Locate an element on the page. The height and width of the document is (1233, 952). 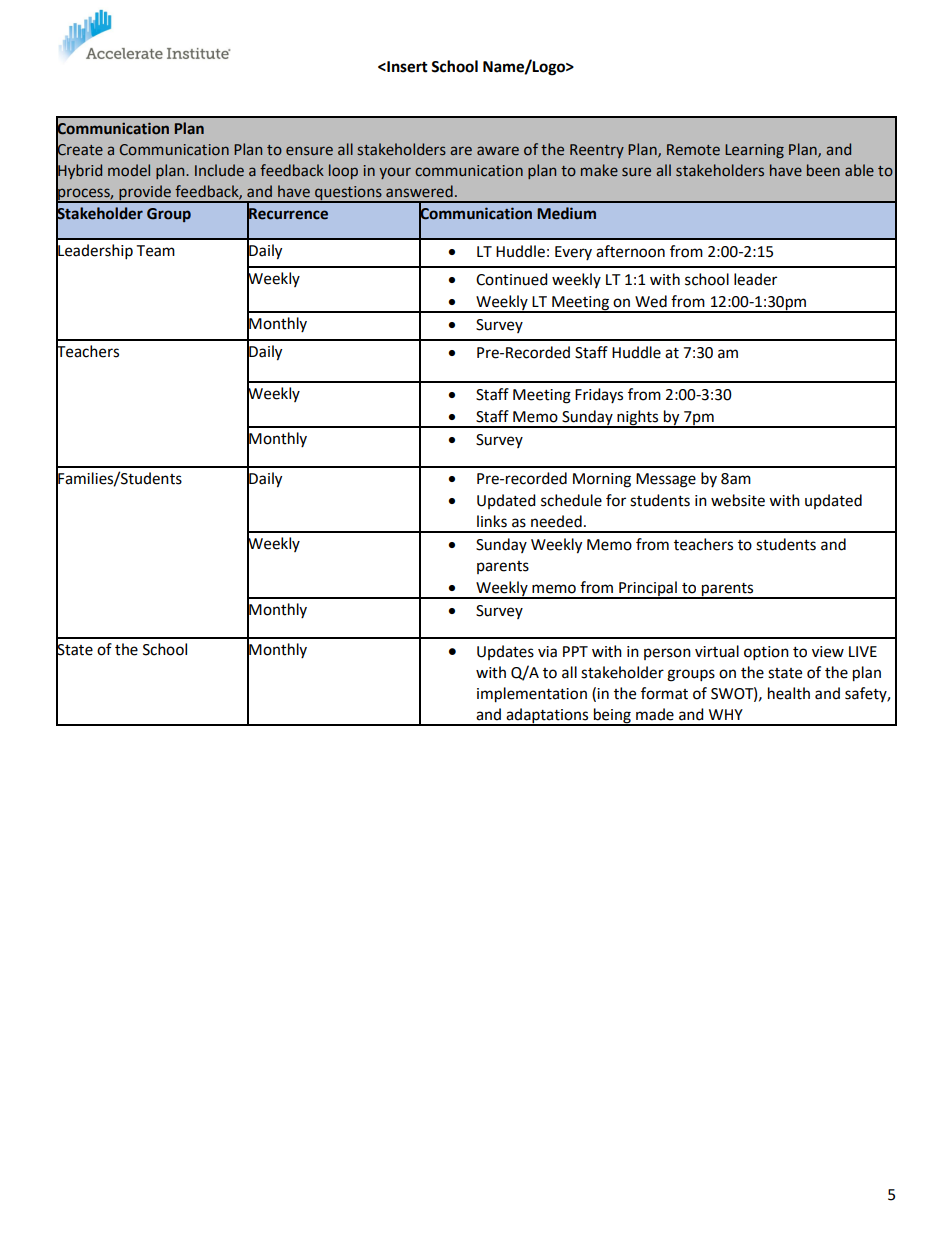
links is located at coordinates (492, 521).
